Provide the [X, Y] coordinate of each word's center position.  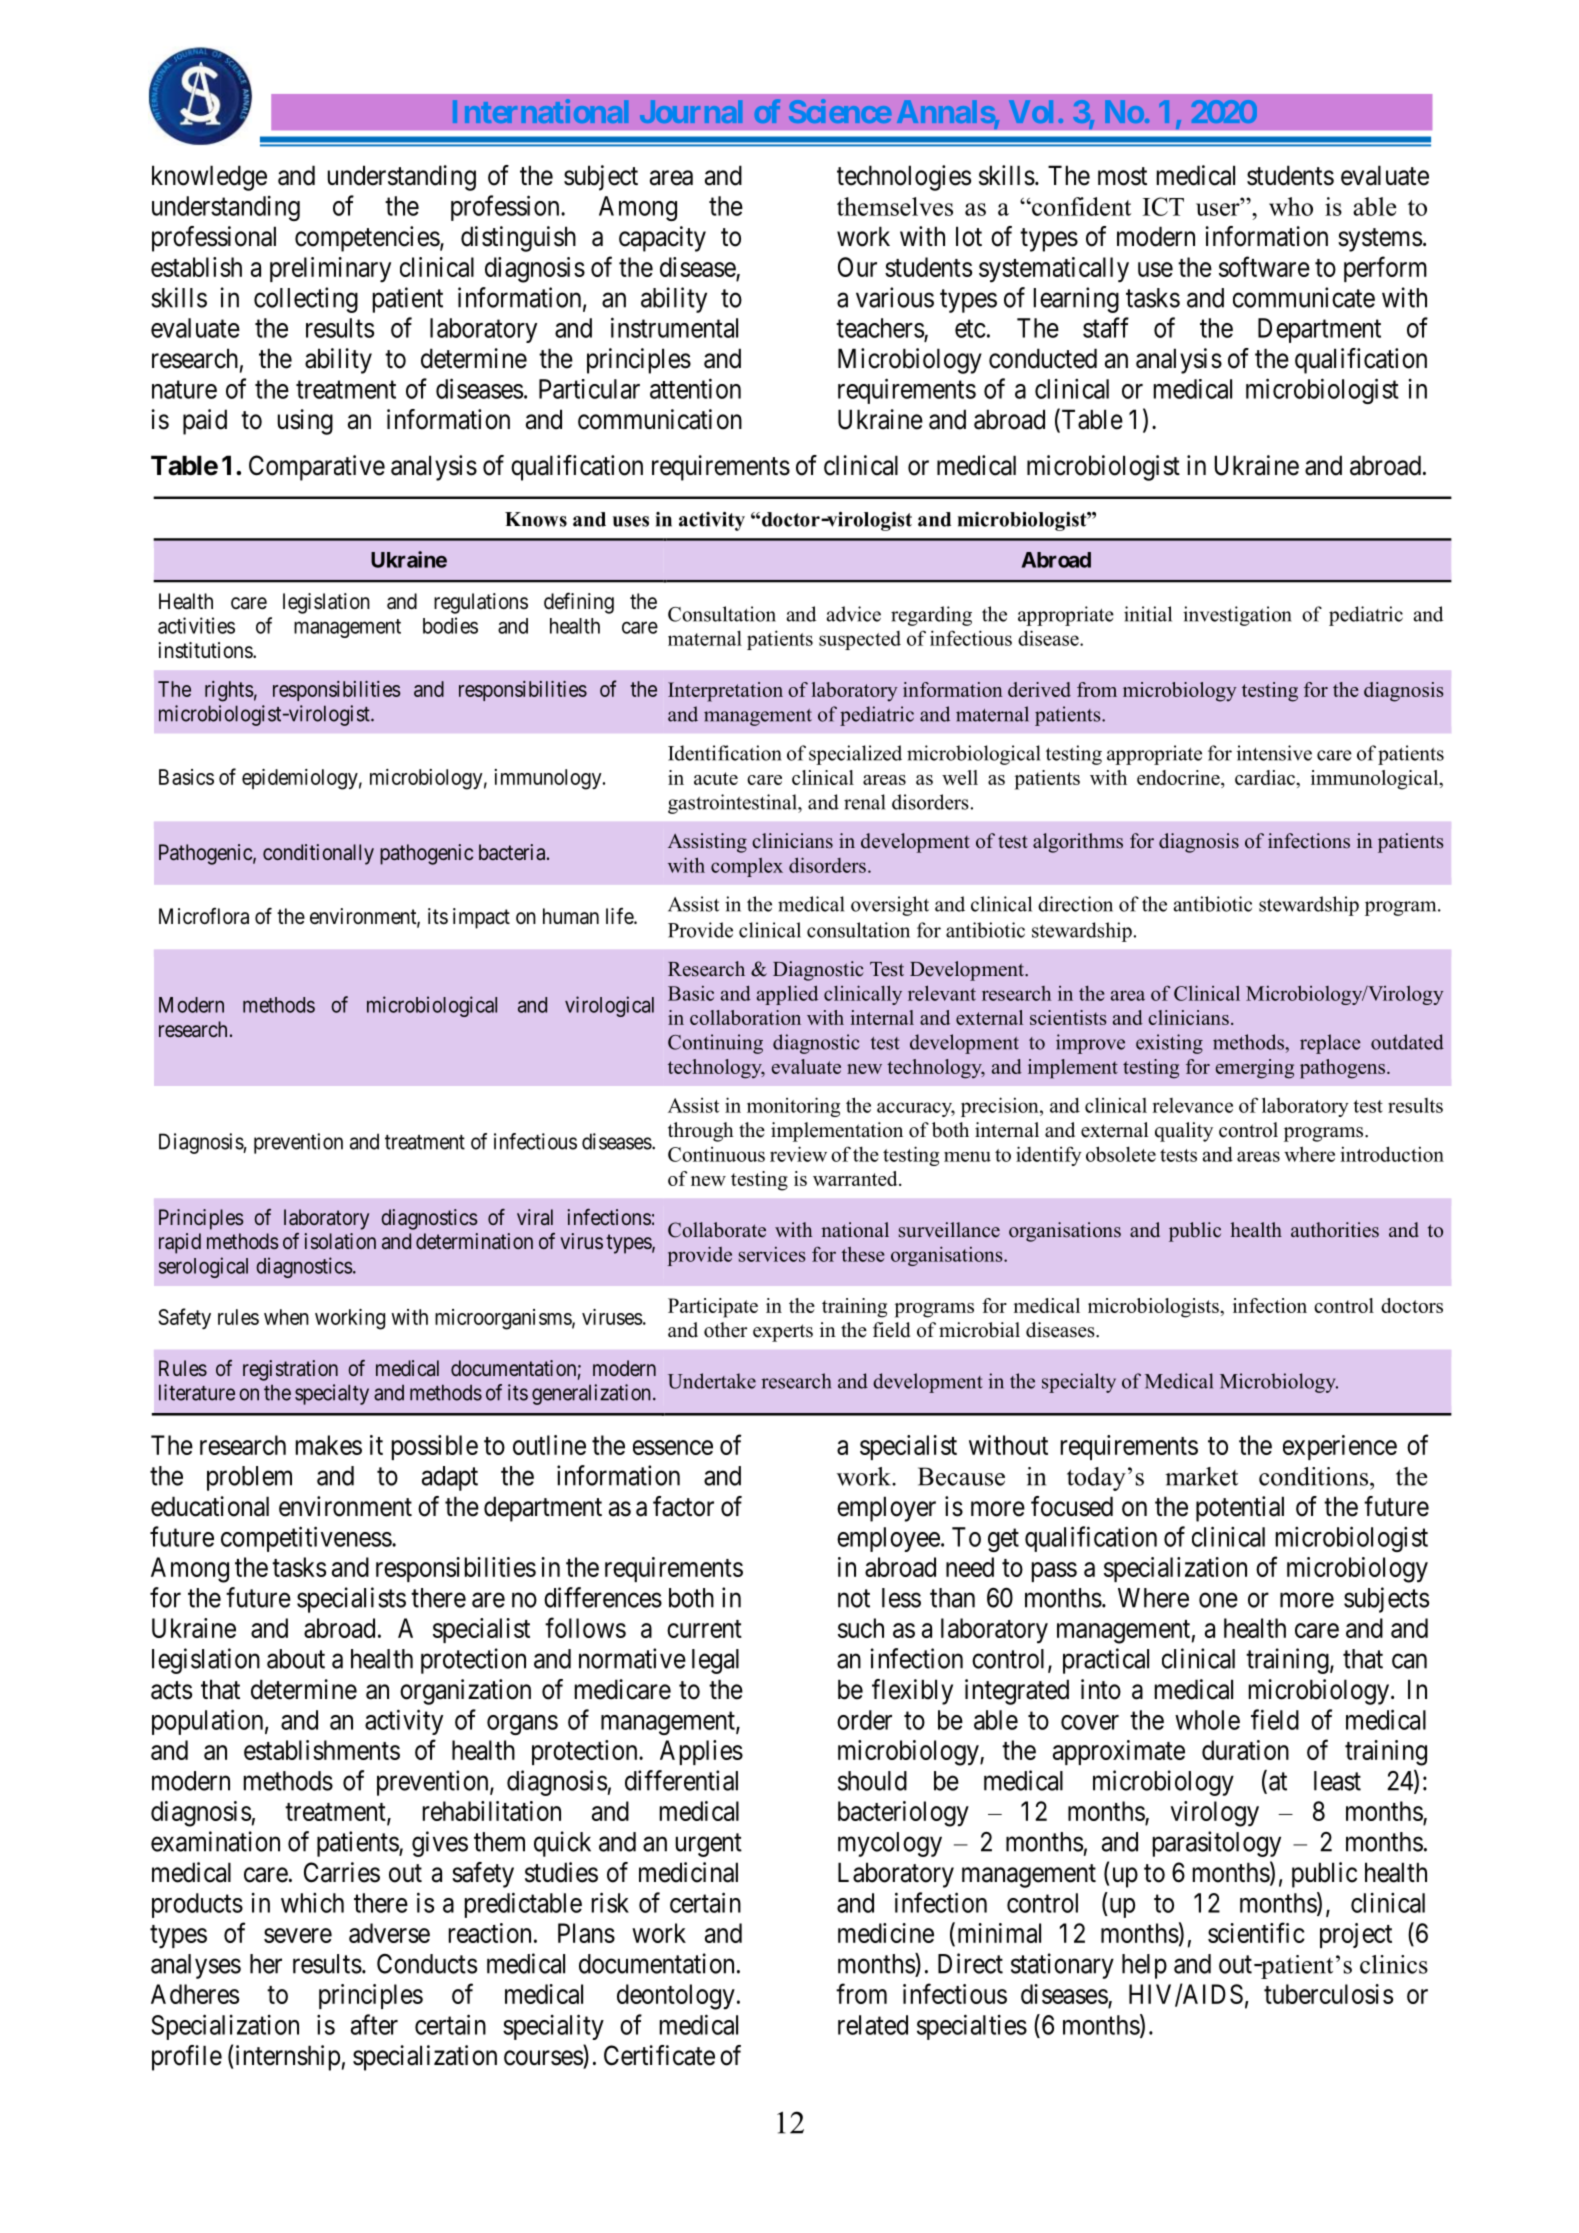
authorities [1335, 1230]
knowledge [209, 178]
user [1219, 209]
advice [854, 614]
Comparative [317, 468]
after [374, 2024]
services [772, 1254]
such [861, 1628]
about [296, 1659]
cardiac [1266, 777]
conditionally [318, 854]
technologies [904, 178]
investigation [1237, 616]
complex [747, 867]
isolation [340, 1241]
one [1218, 1600]
